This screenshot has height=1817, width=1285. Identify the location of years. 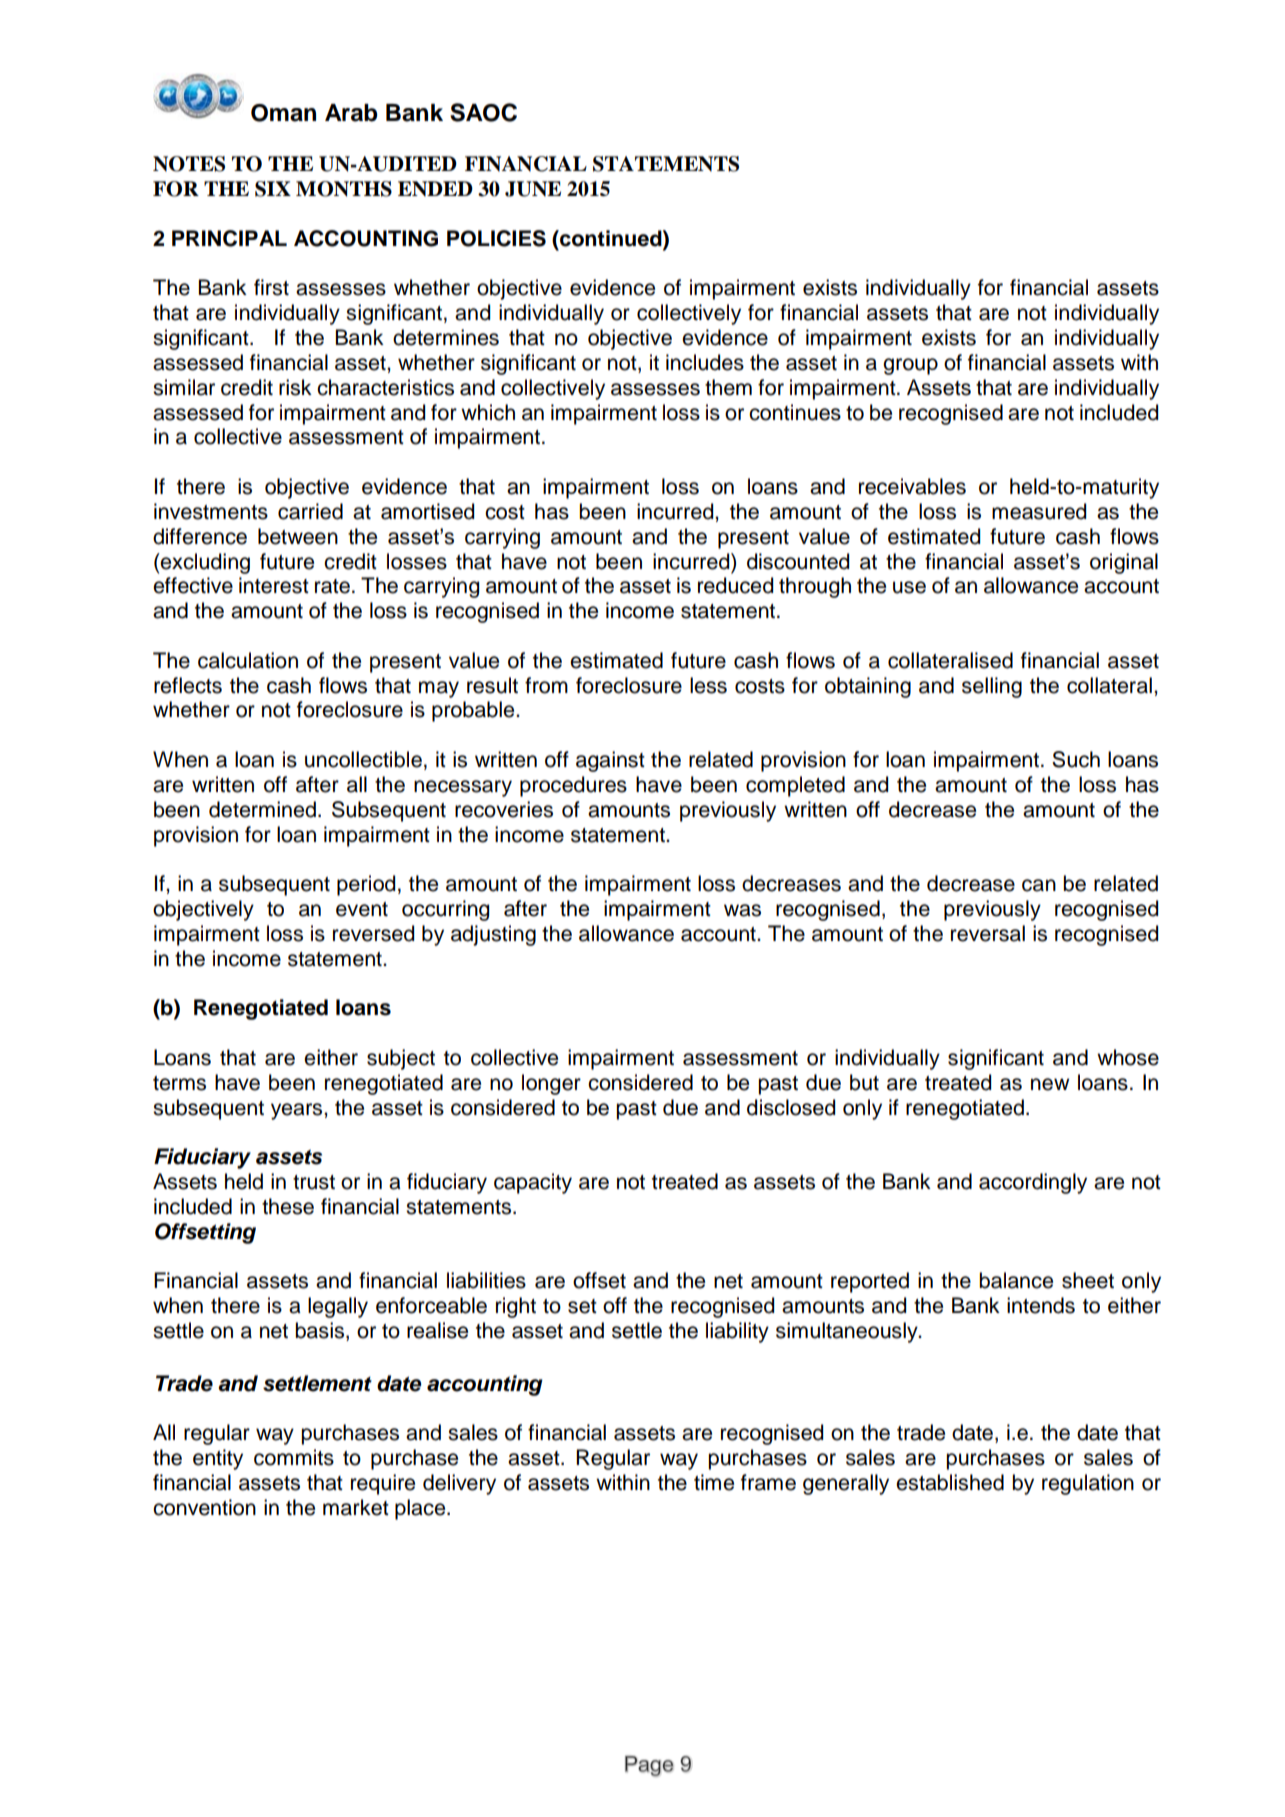
(298, 1111).
